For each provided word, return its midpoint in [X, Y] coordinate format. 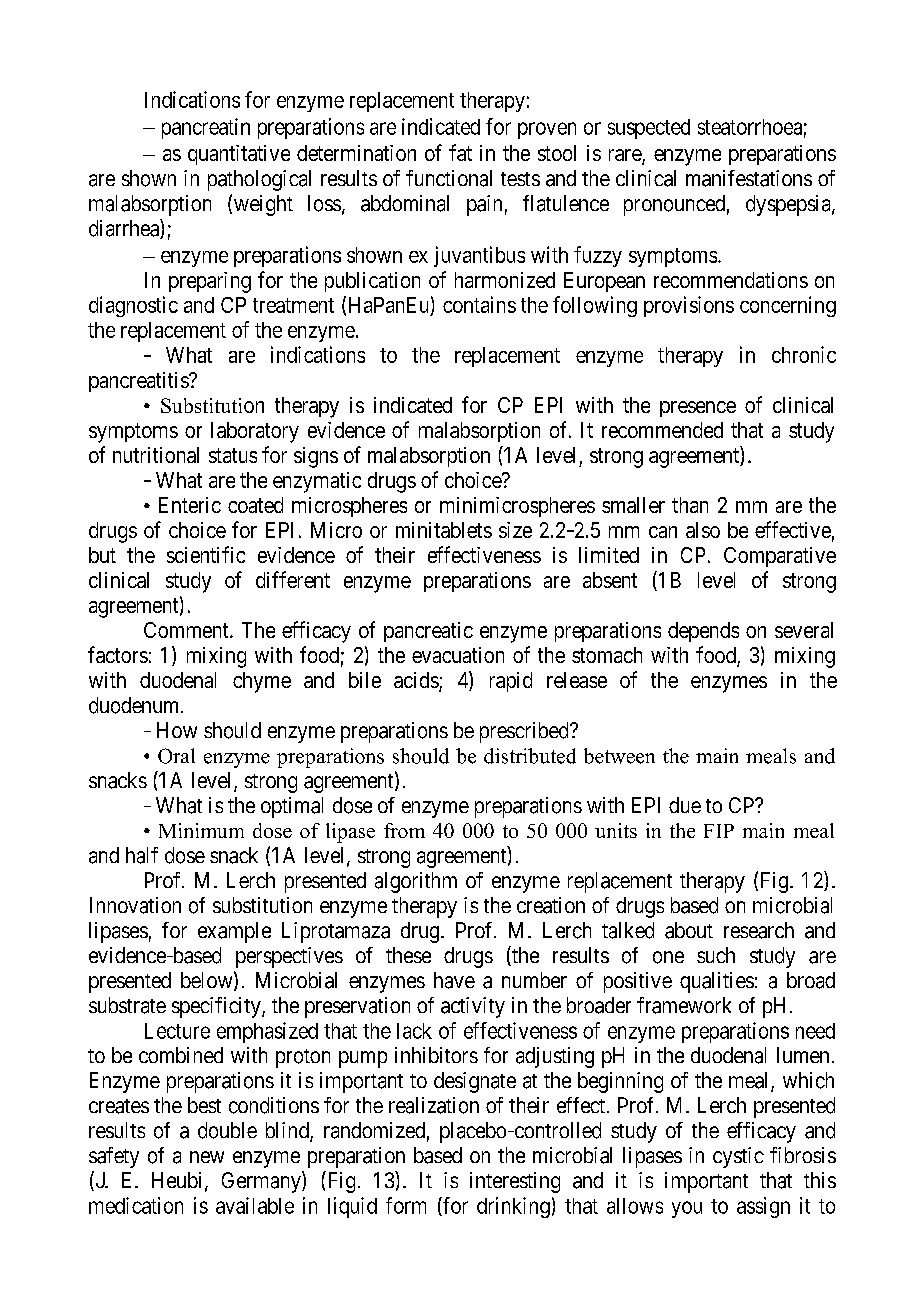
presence [698, 409]
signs [316, 457]
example [234, 932]
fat [460, 152]
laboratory [255, 432]
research [759, 930]
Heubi [179, 1181]
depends [703, 632]
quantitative [239, 155]
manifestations [749, 178]
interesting [515, 1182]
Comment [187, 630]
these [408, 955]
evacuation [458, 655]
